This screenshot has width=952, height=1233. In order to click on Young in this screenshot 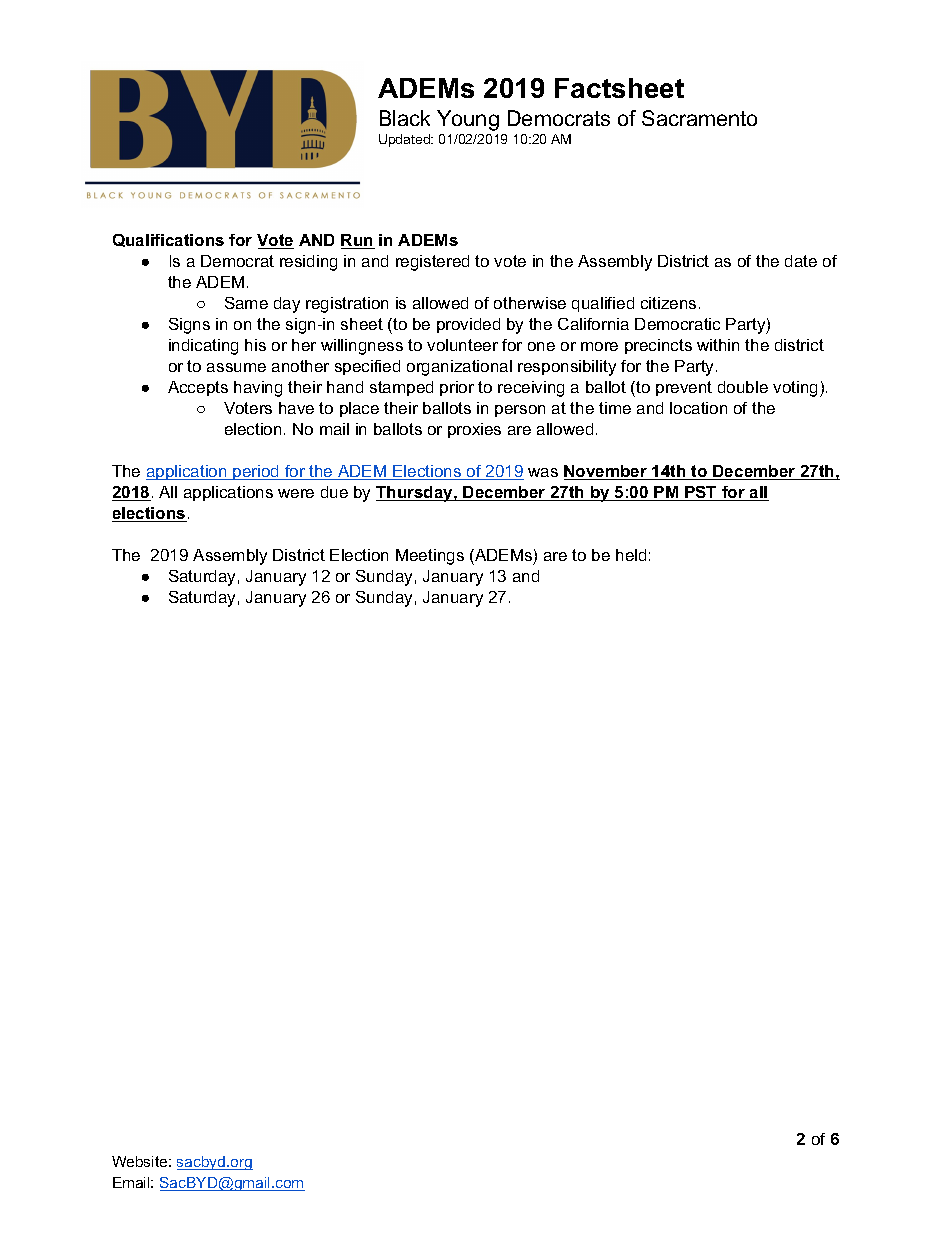, I will do `click(468, 120)`.
